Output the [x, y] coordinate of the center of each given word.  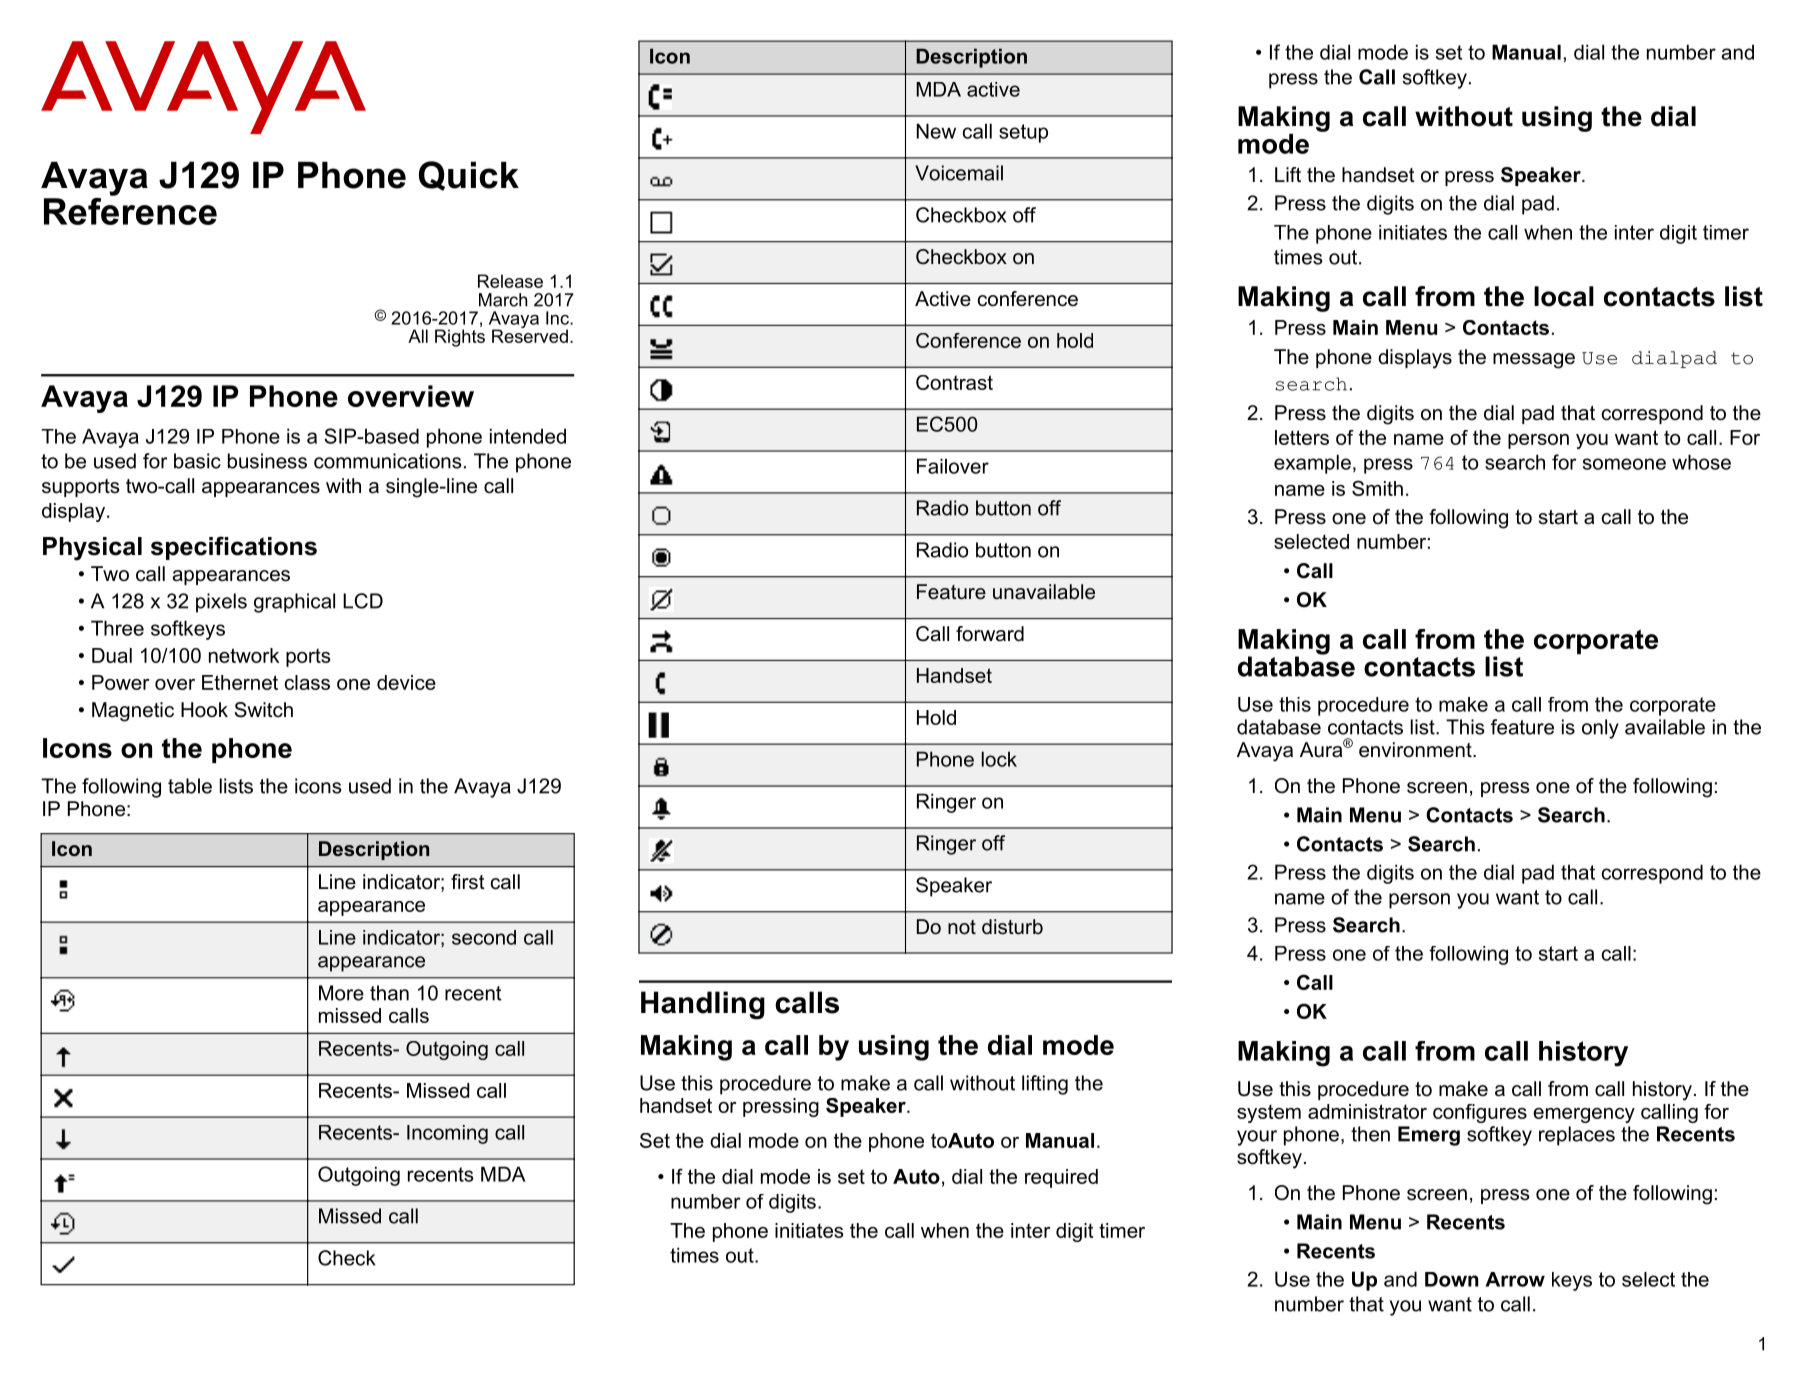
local [1564, 296]
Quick [469, 176]
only [1600, 729]
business [267, 461]
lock [999, 759]
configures [1480, 1113]
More [341, 993]
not [962, 927]
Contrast [954, 382]
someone [1624, 464]
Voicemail [959, 173]
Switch [263, 710]
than [389, 993]
